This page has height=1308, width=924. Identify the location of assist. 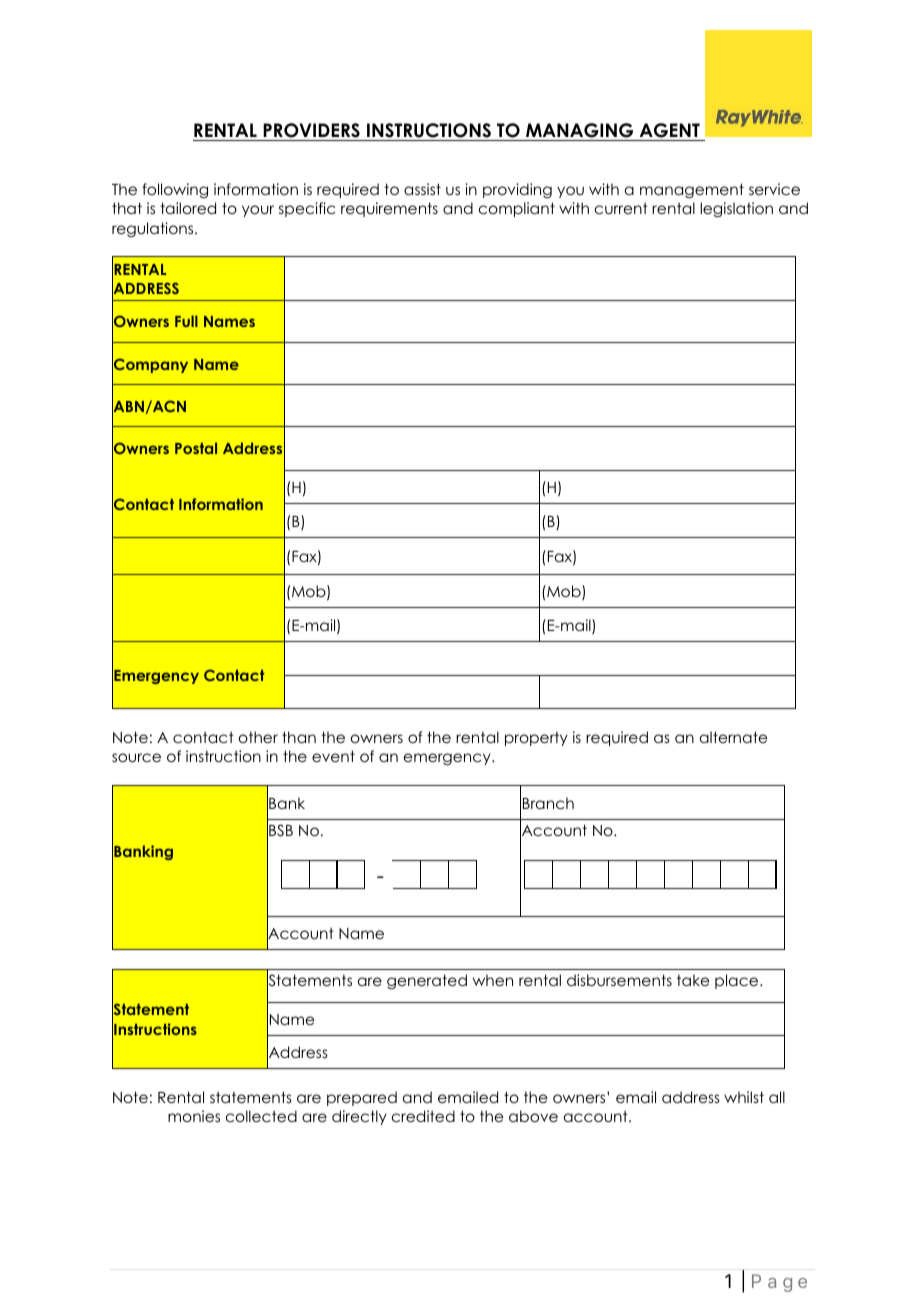
(422, 189).
